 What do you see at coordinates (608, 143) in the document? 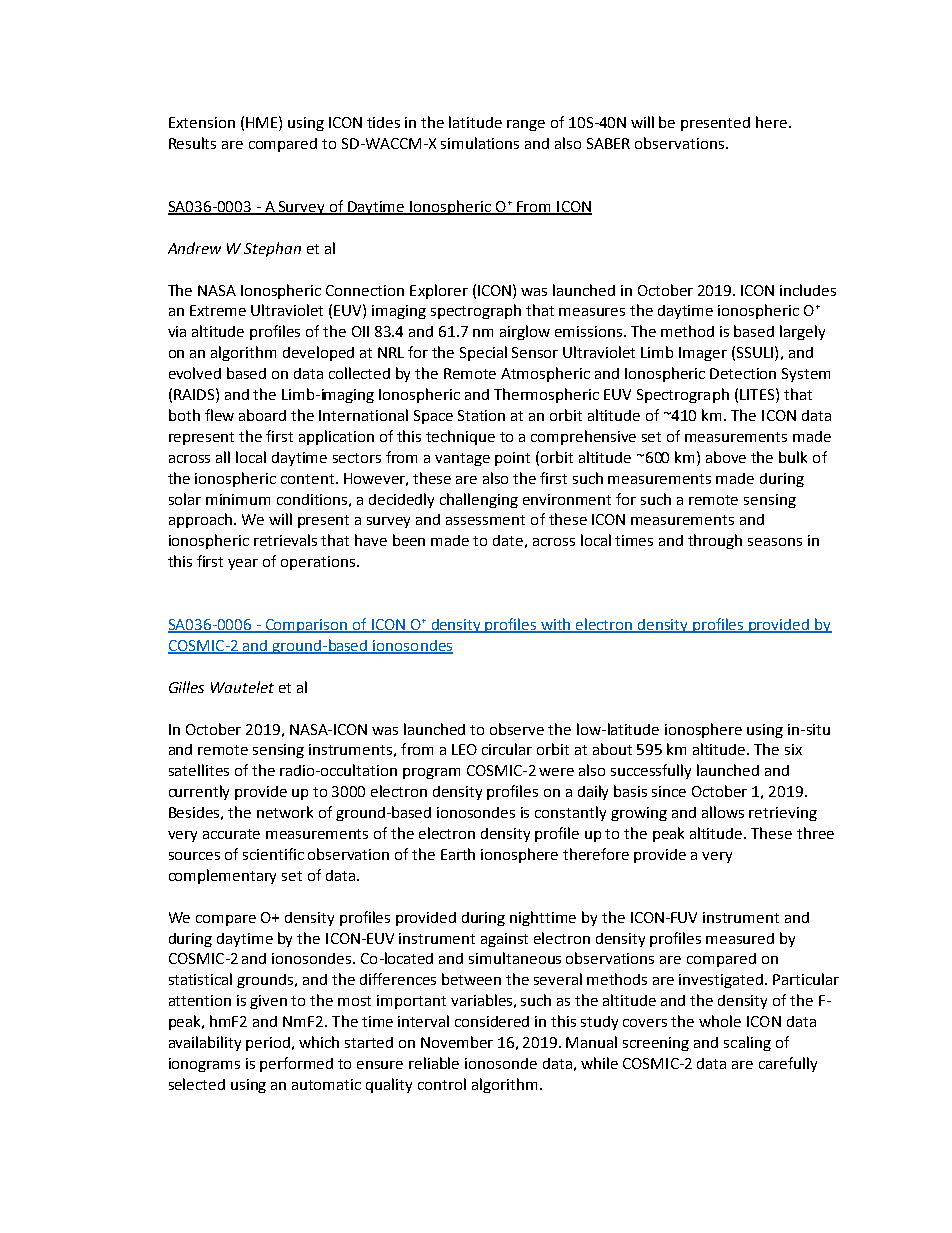
I see `SABER` at bounding box center [608, 143].
